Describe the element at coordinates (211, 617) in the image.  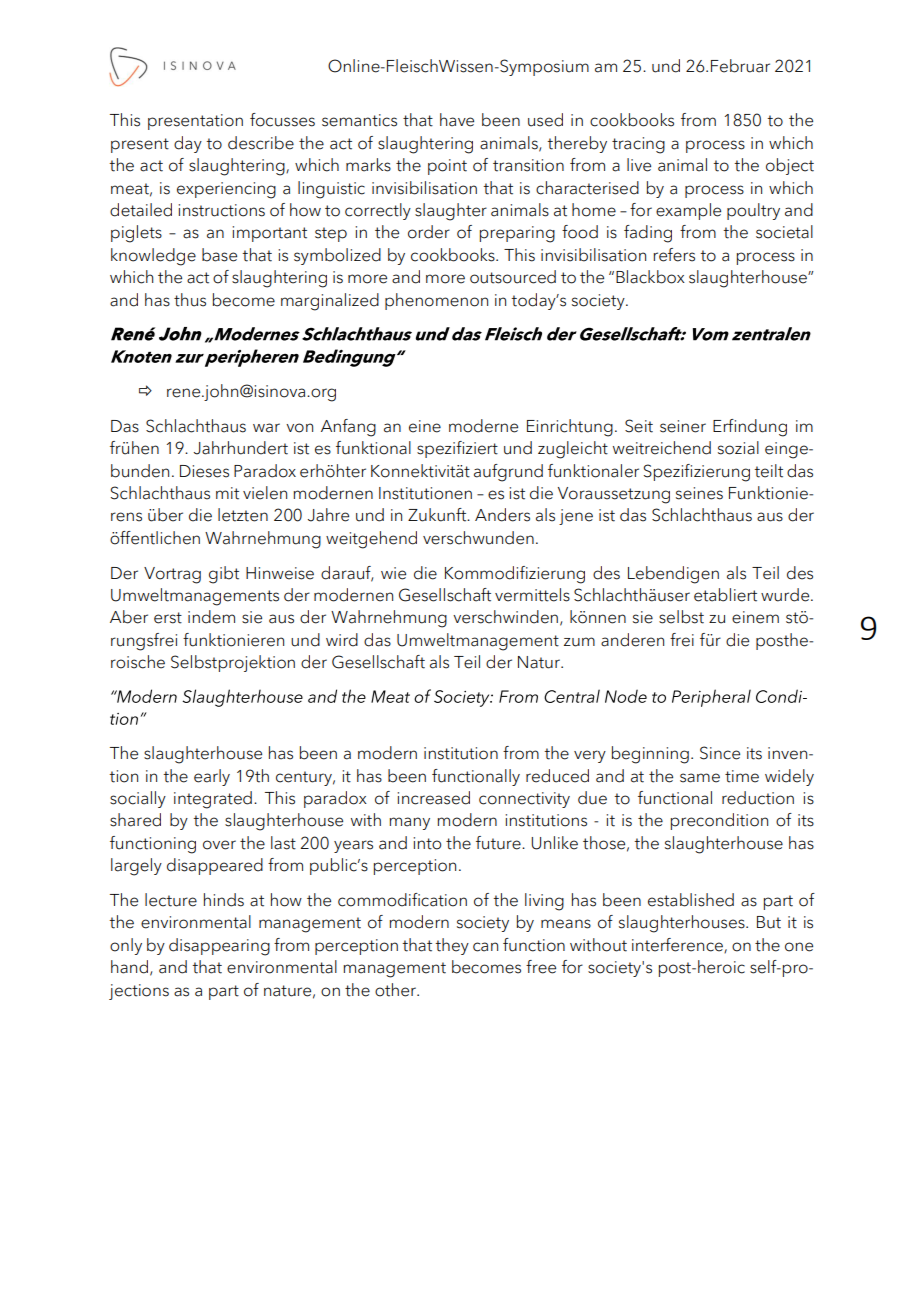
I see `indem` at that location.
